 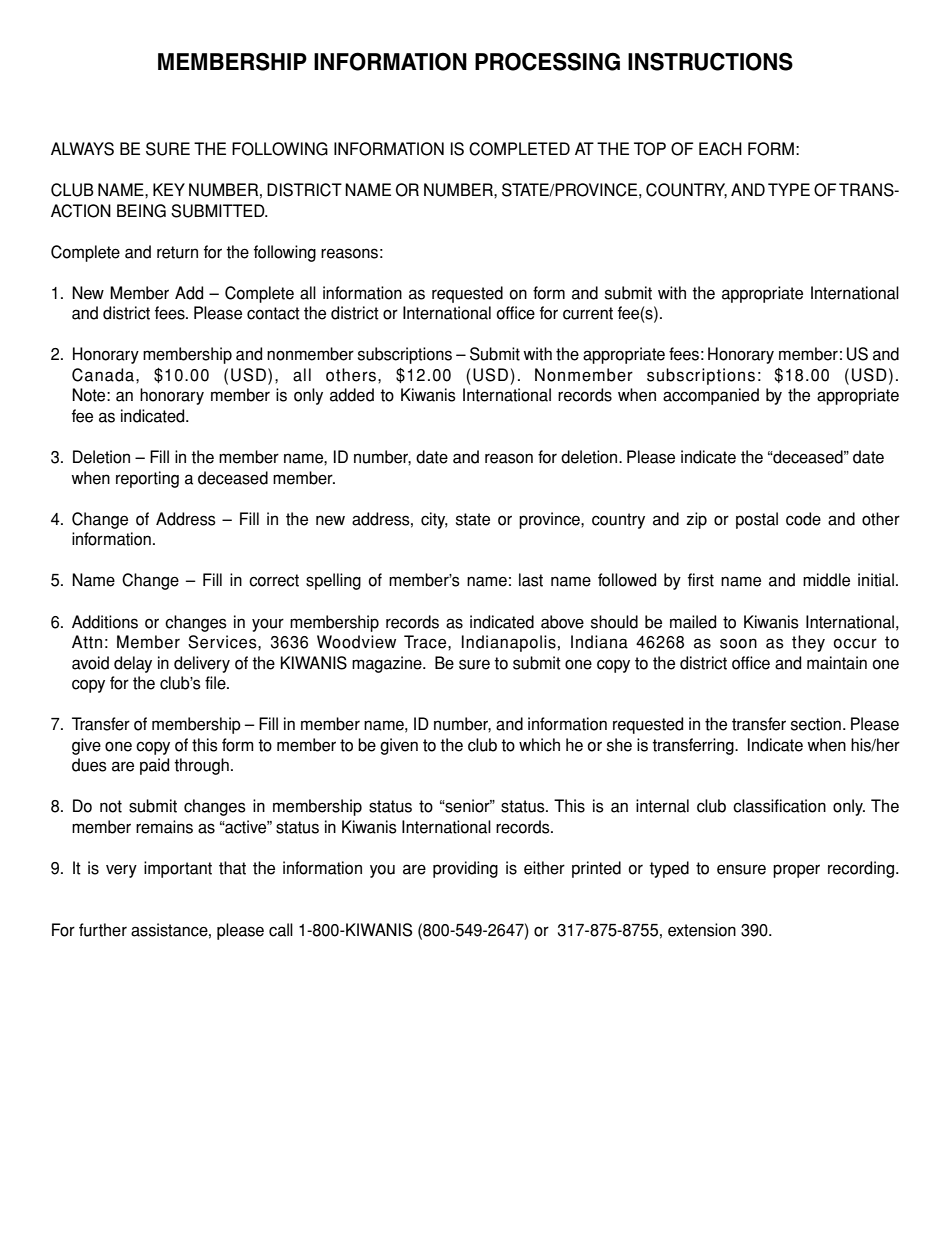 What do you see at coordinates (465, 869) in the screenshot?
I see `providing` at bounding box center [465, 869].
